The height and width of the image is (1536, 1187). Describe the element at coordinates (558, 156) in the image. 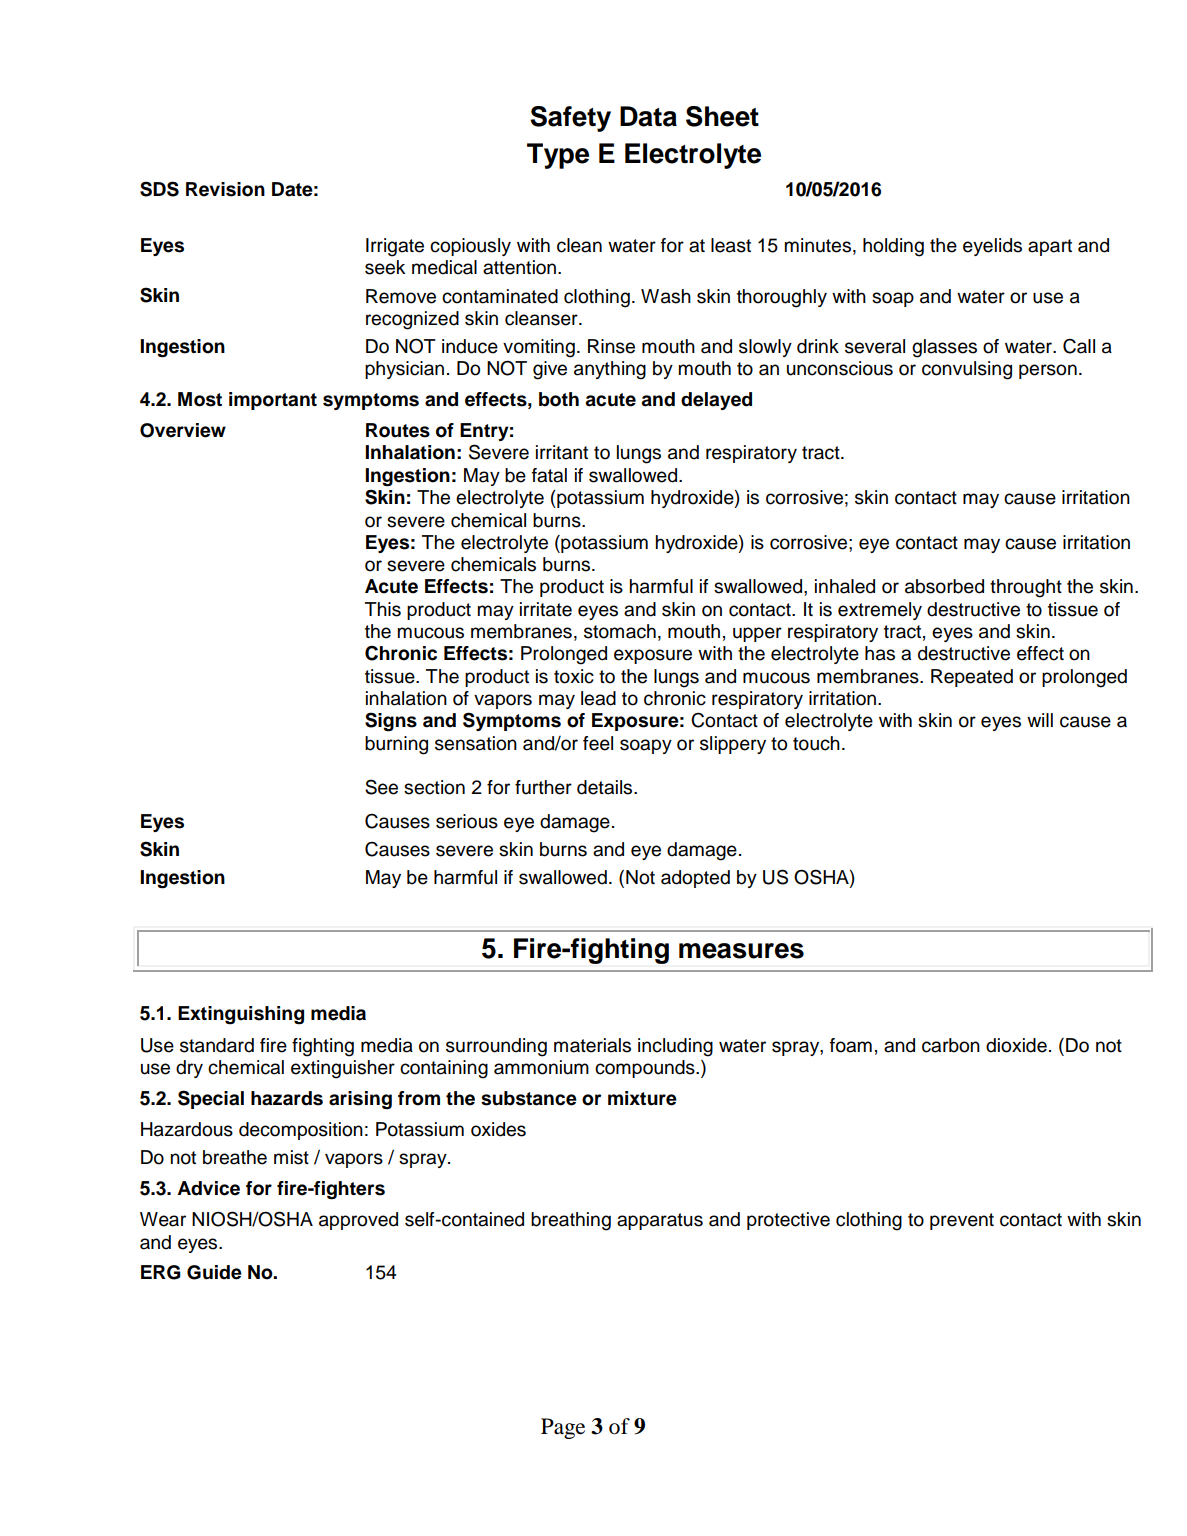

I see `Type` at that location.
